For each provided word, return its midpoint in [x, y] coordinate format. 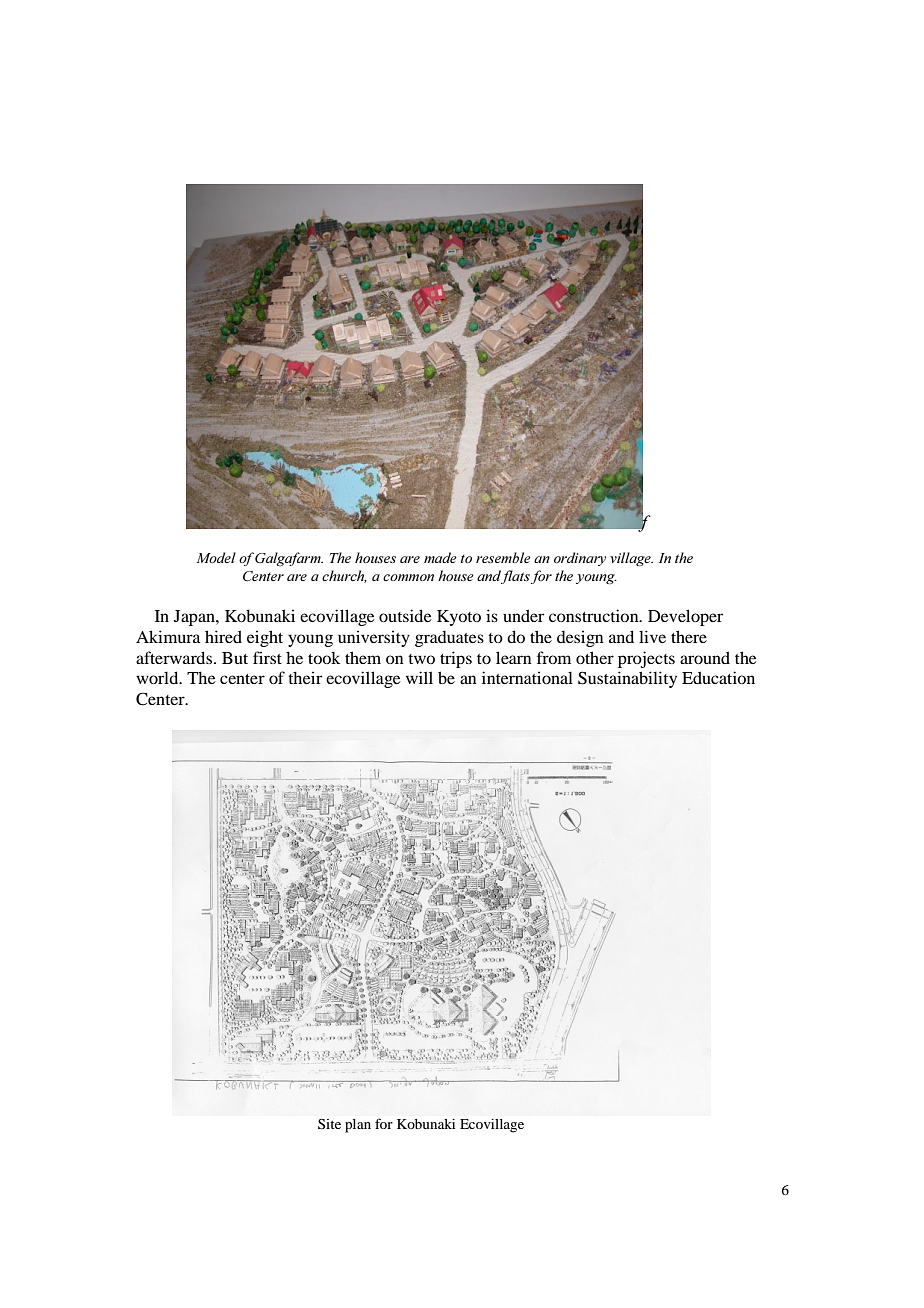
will [419, 677]
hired [223, 636]
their [305, 677]
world [158, 677]
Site [329, 1124]
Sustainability [627, 679]
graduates [449, 639]
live [652, 636]
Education [718, 677]
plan [358, 1126]
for [384, 1123]
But [235, 658]
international [527, 677]
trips [456, 659]
